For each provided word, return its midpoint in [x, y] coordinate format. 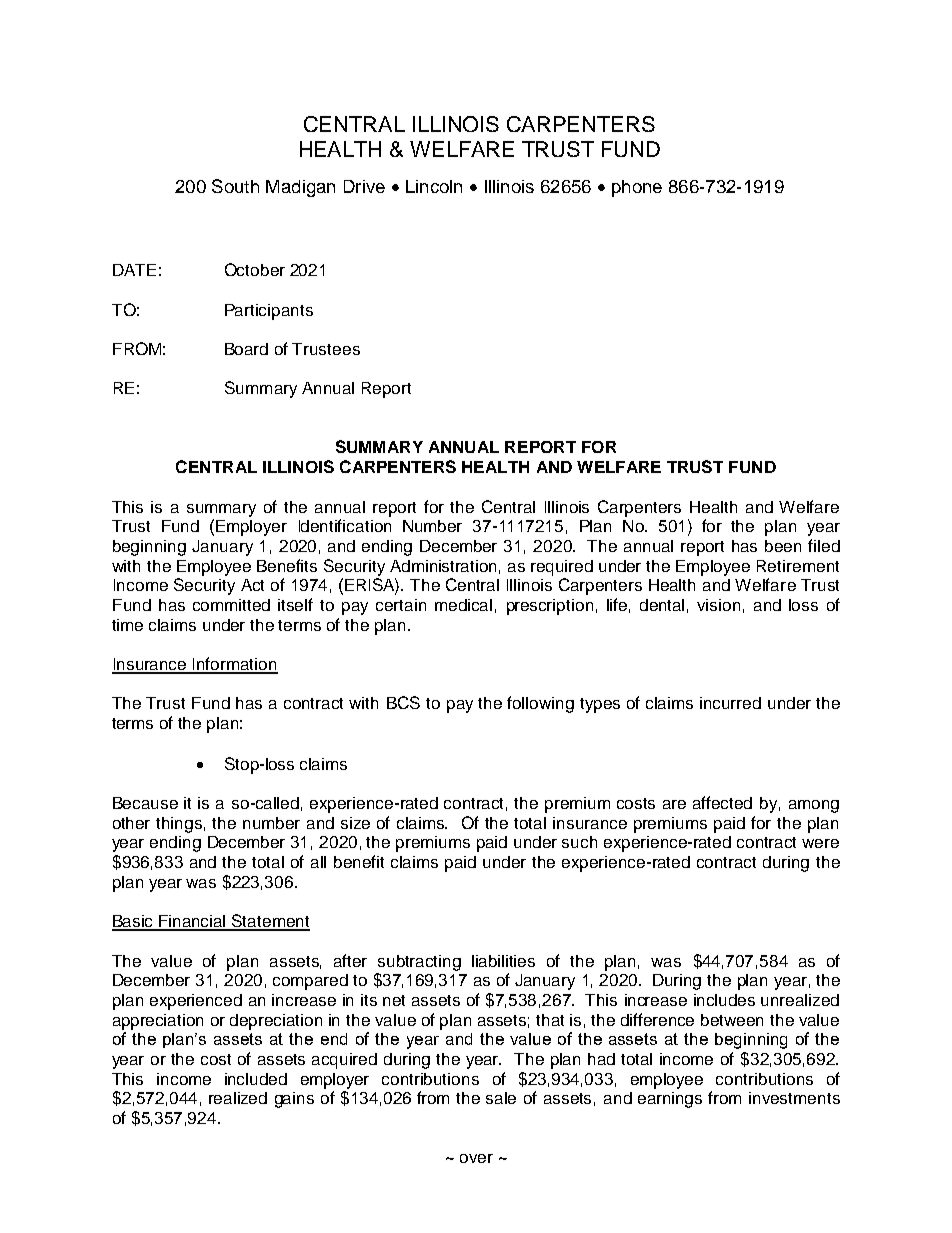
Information [234, 665]
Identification [345, 525]
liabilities [503, 961]
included [256, 1079]
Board [246, 349]
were [820, 843]
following [540, 704]
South [235, 186]
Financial [193, 922]
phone [637, 188]
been [783, 546]
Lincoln [434, 186]
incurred [730, 703]
